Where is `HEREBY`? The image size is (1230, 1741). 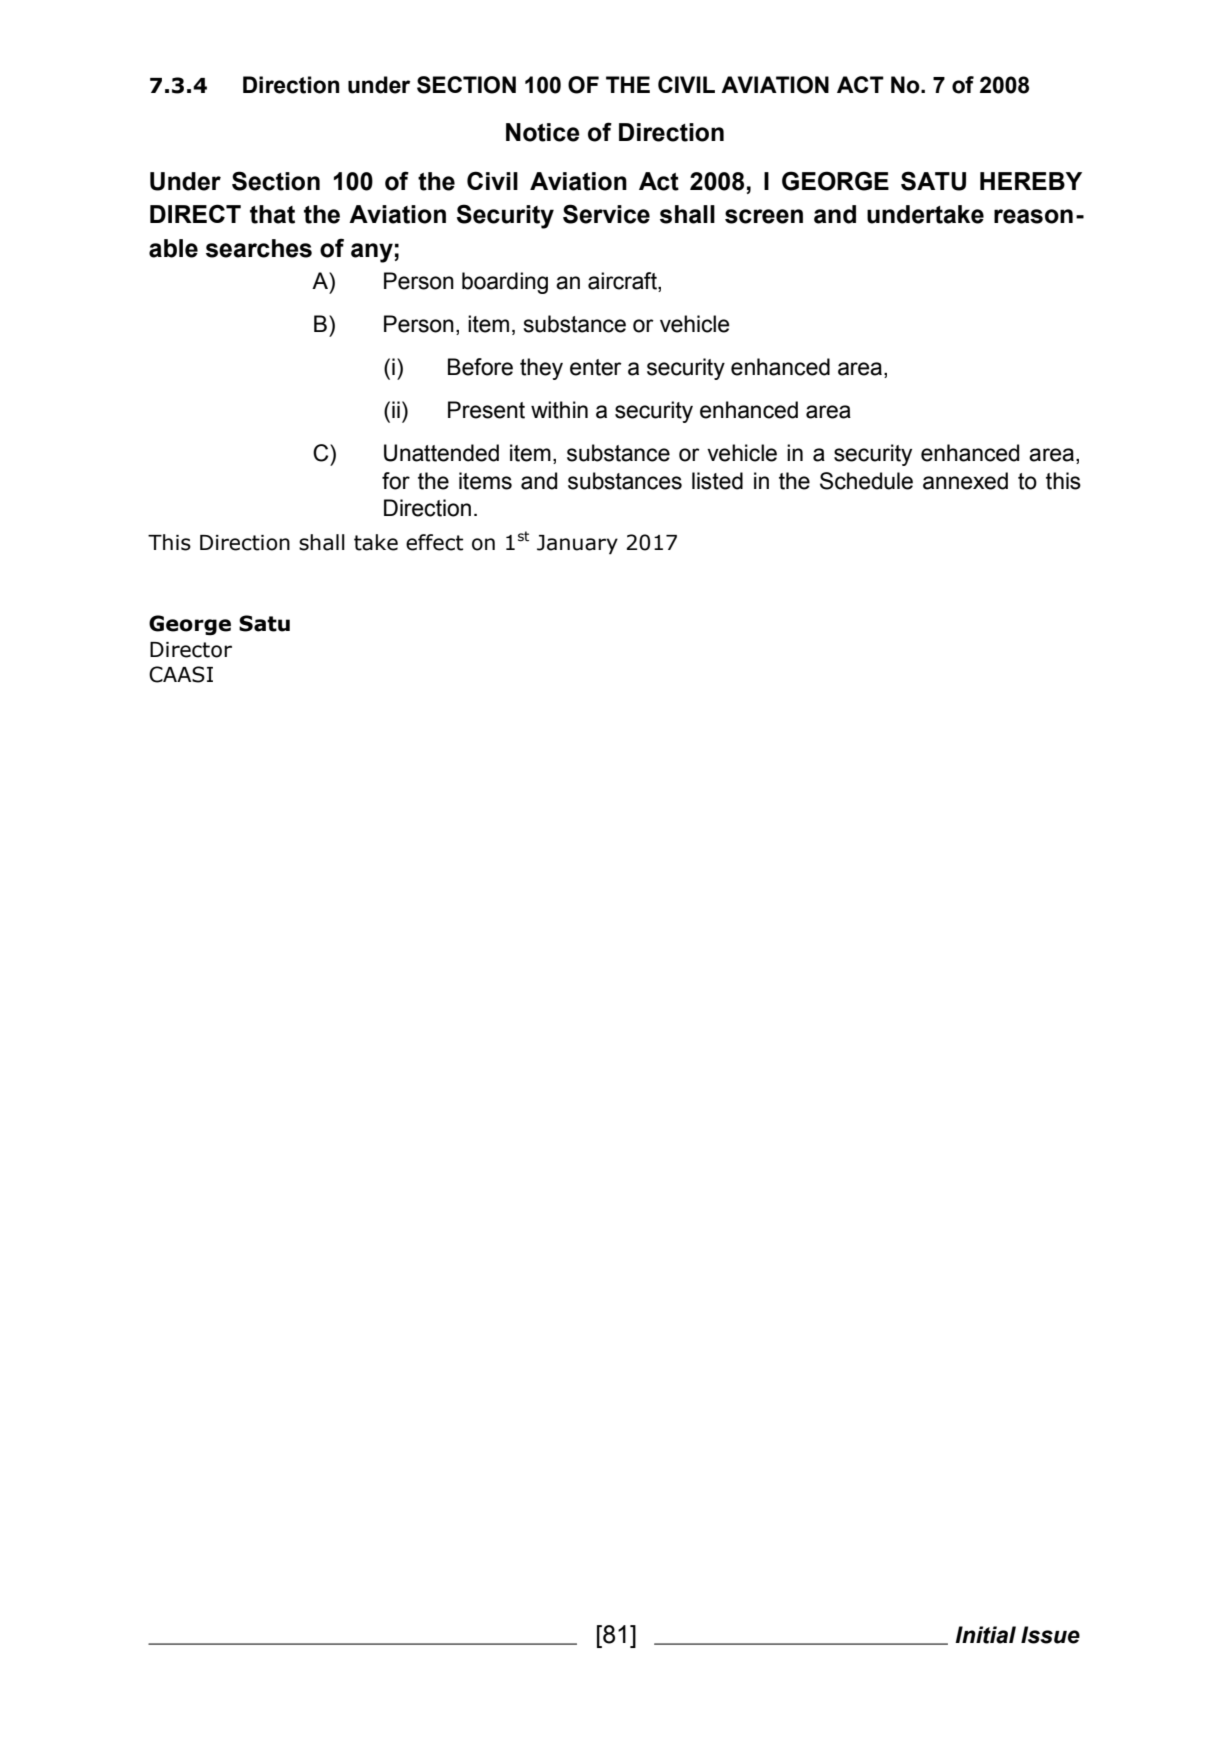
HEREBY is located at coordinates (1031, 181).
